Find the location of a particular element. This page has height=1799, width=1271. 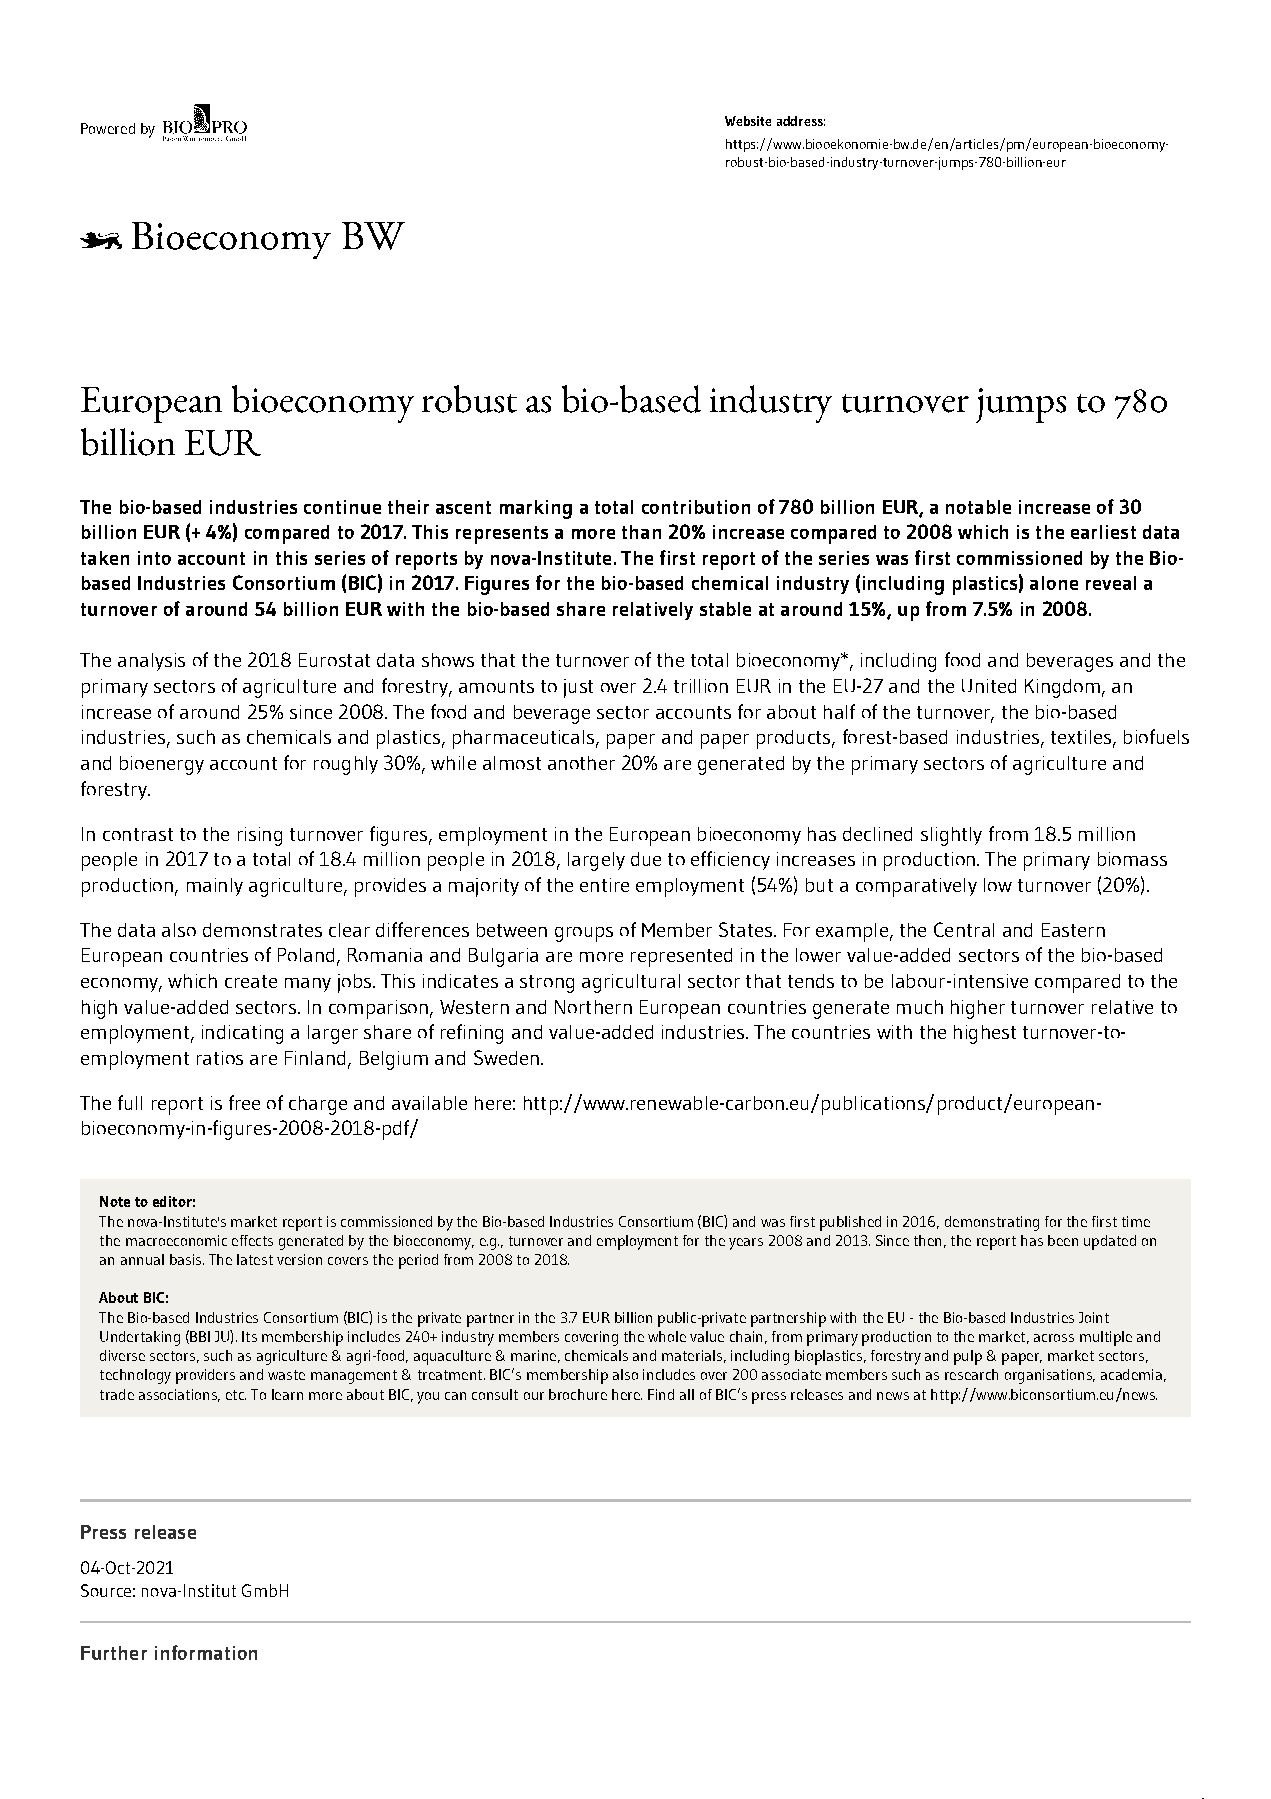

United is located at coordinates (989, 686).
